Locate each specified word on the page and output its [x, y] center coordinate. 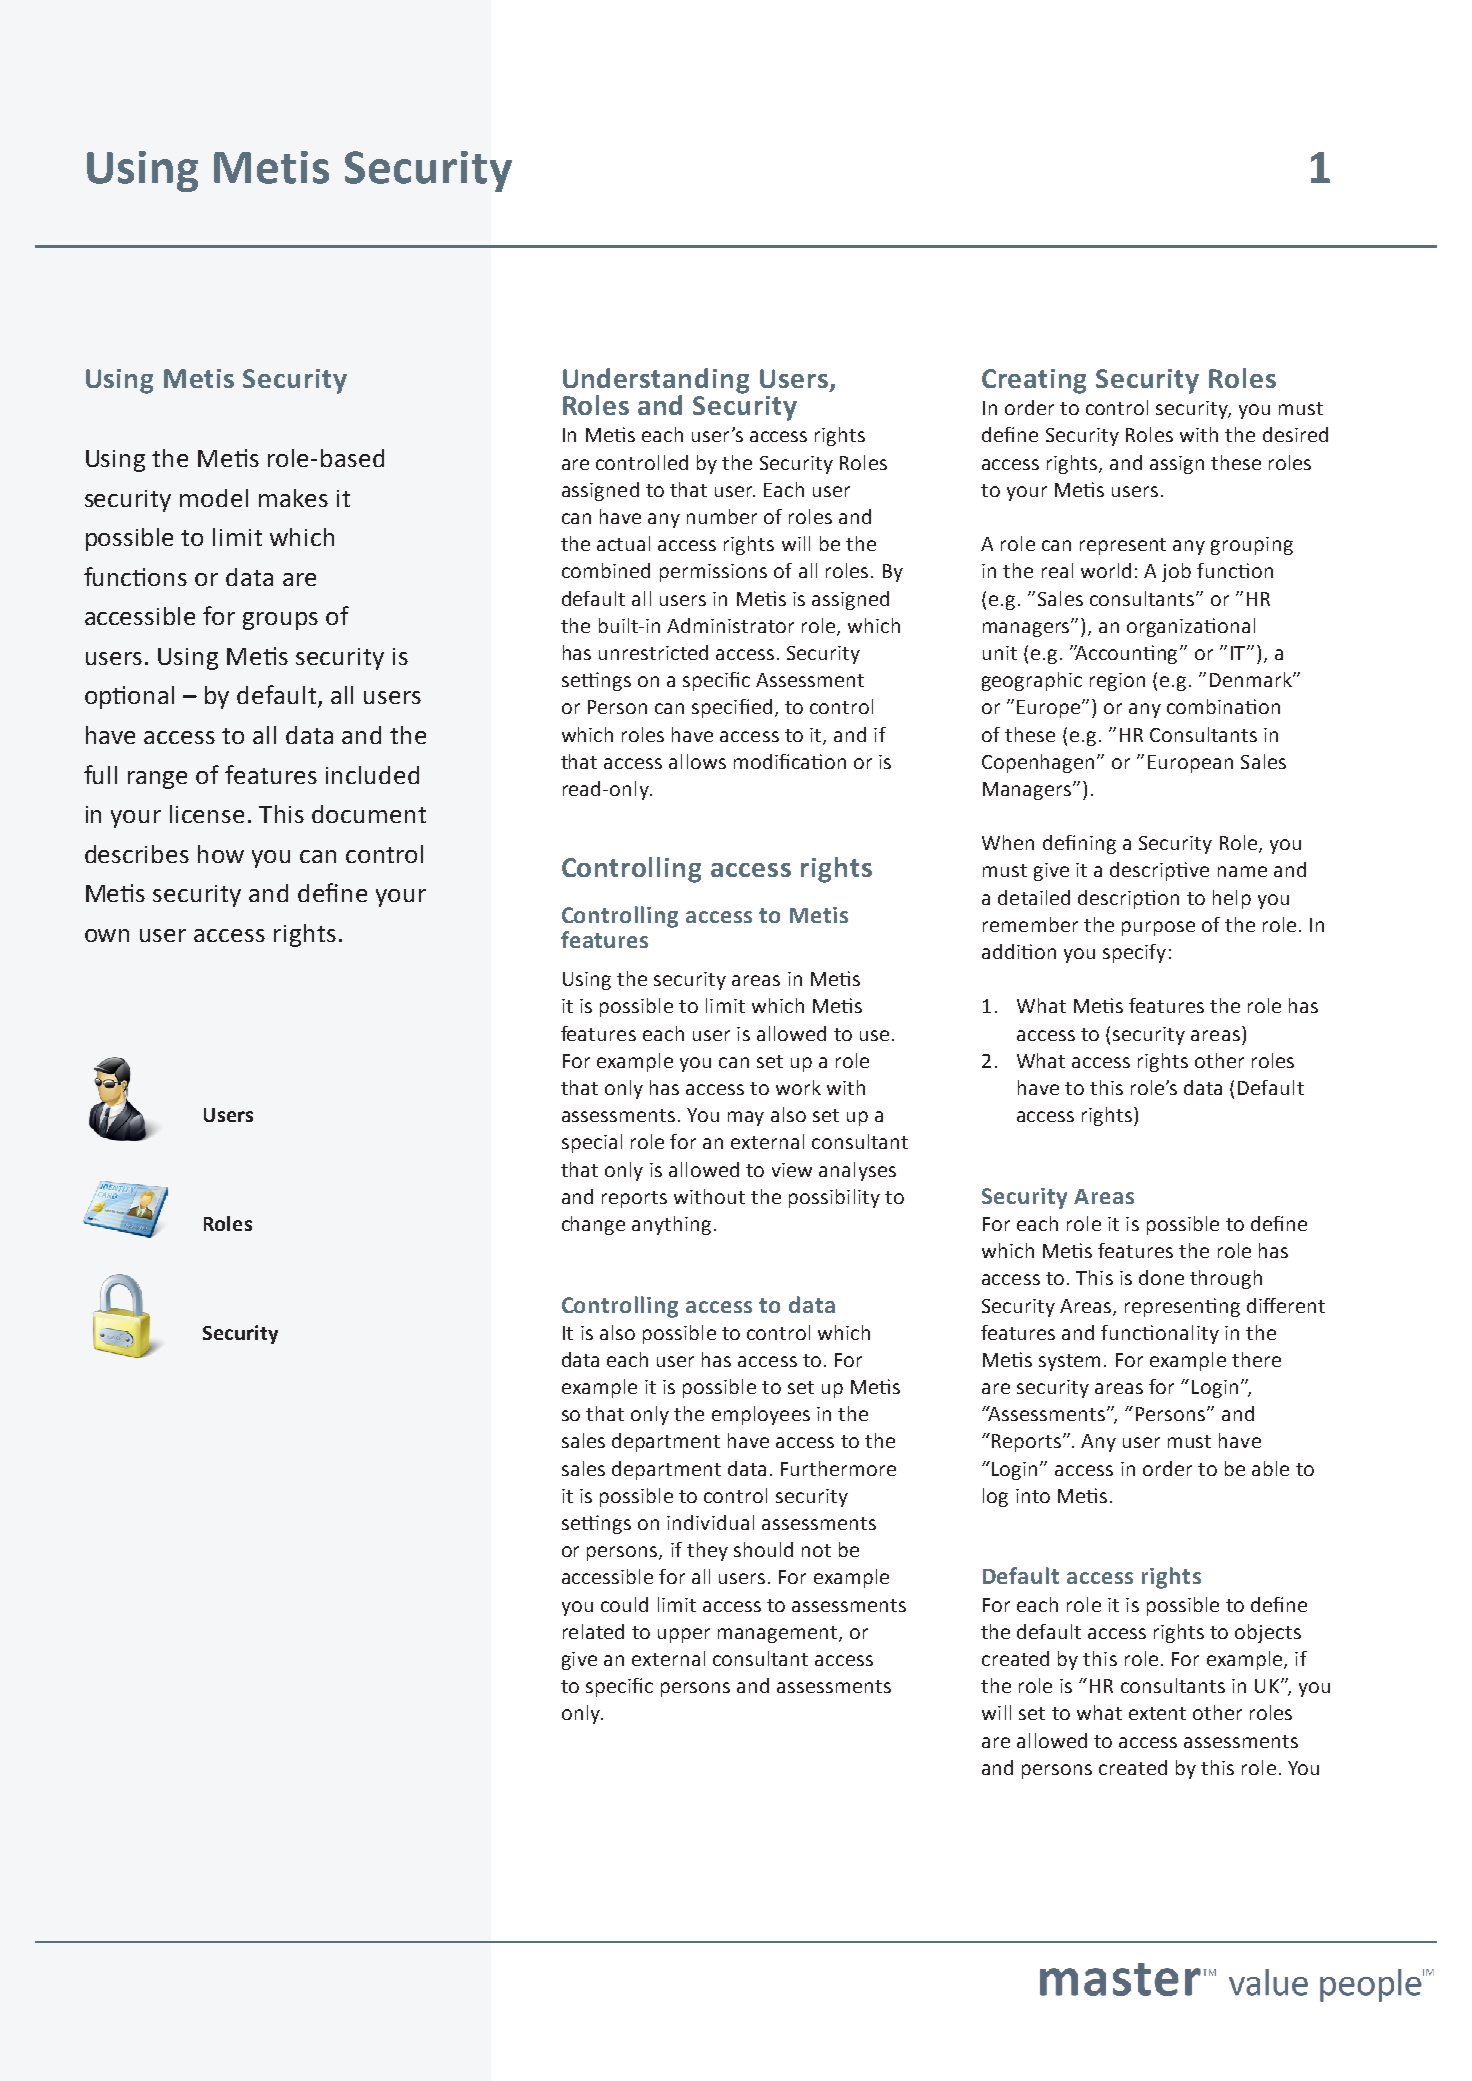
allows [697, 761]
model [214, 498]
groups [280, 621]
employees [761, 1415]
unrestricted [653, 652]
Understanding [656, 382]
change [593, 1225]
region [1117, 682]
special [592, 1143]
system [1069, 1362]
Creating [1034, 381]
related [593, 1631]
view [792, 1170]
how [221, 854]
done [1161, 1277]
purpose [1158, 928]
